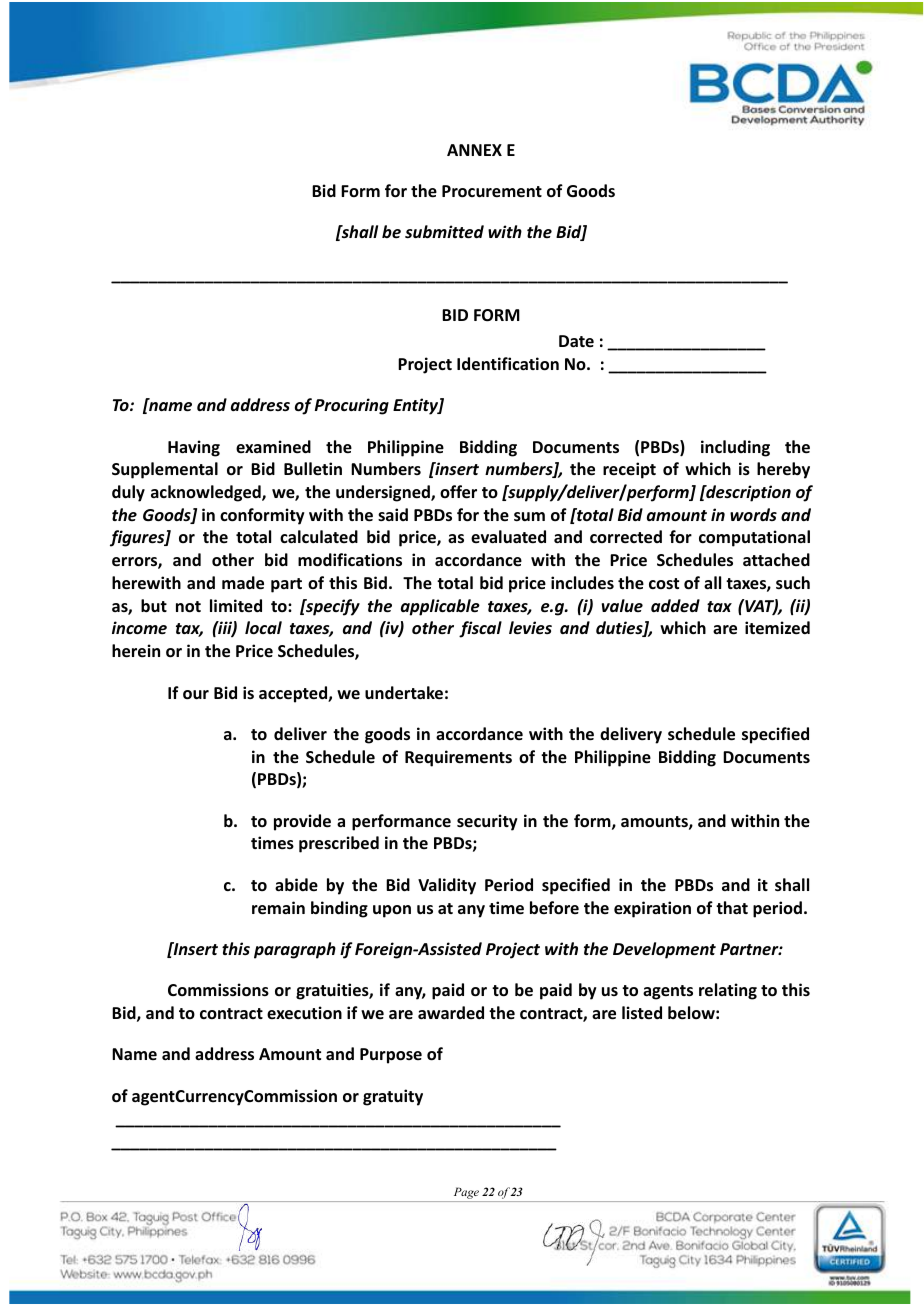 Image resolution: width=924 pixels, height=1307 pixels. Describe the element at coordinates (393, 1097) in the page. I see `gratuity` at that location.
